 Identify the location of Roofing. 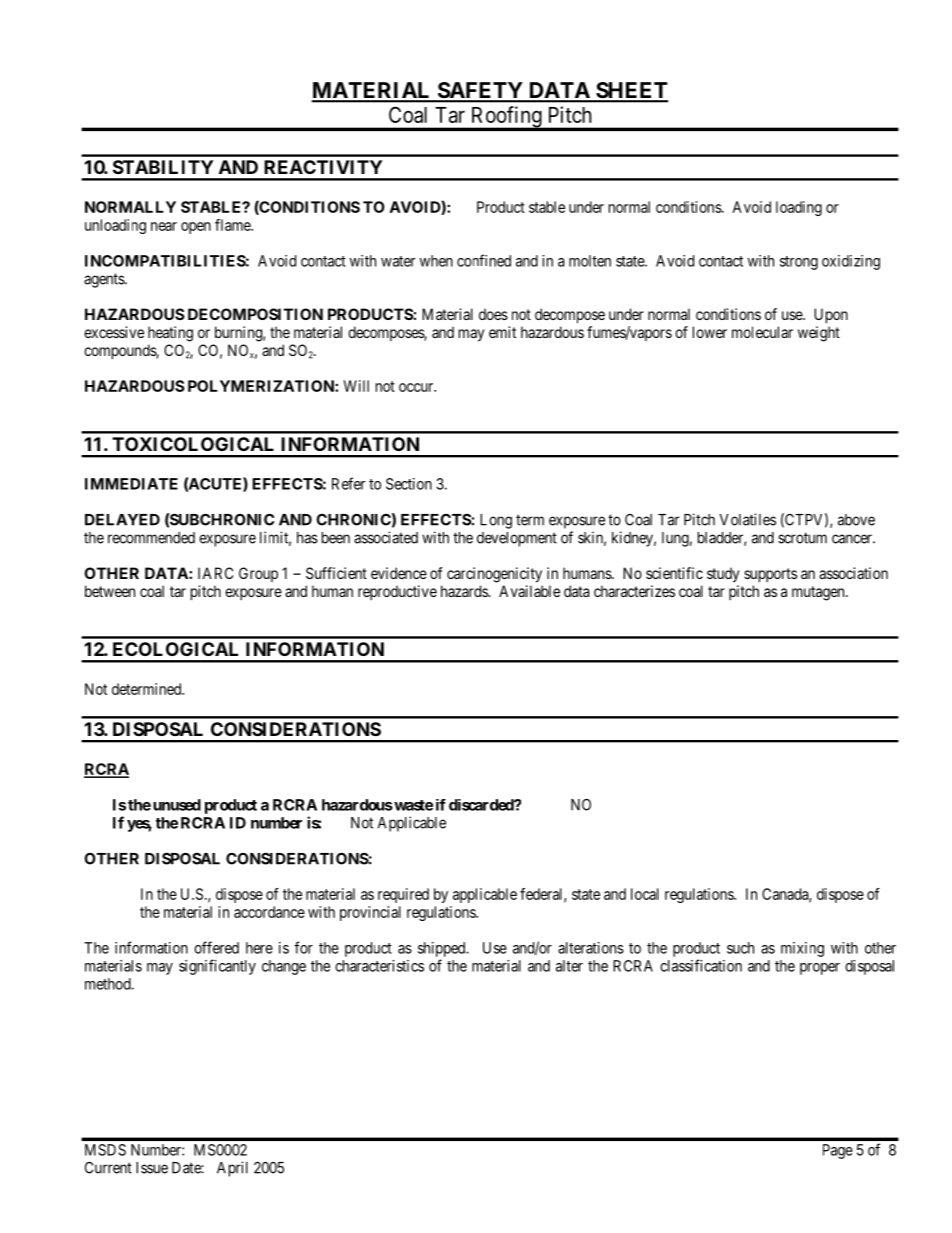
(506, 118).
